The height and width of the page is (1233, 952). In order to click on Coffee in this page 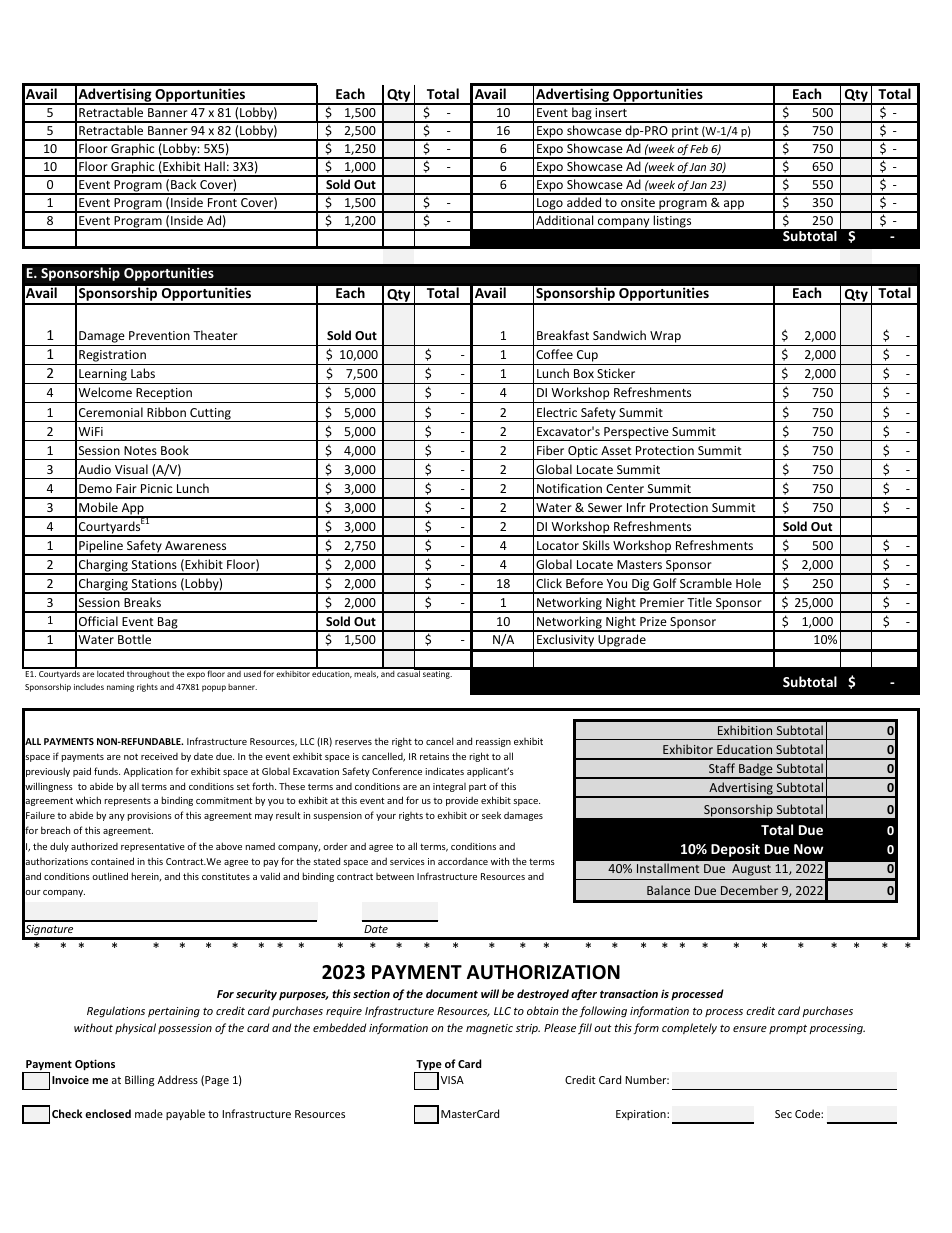, I will do `click(554, 354)`.
